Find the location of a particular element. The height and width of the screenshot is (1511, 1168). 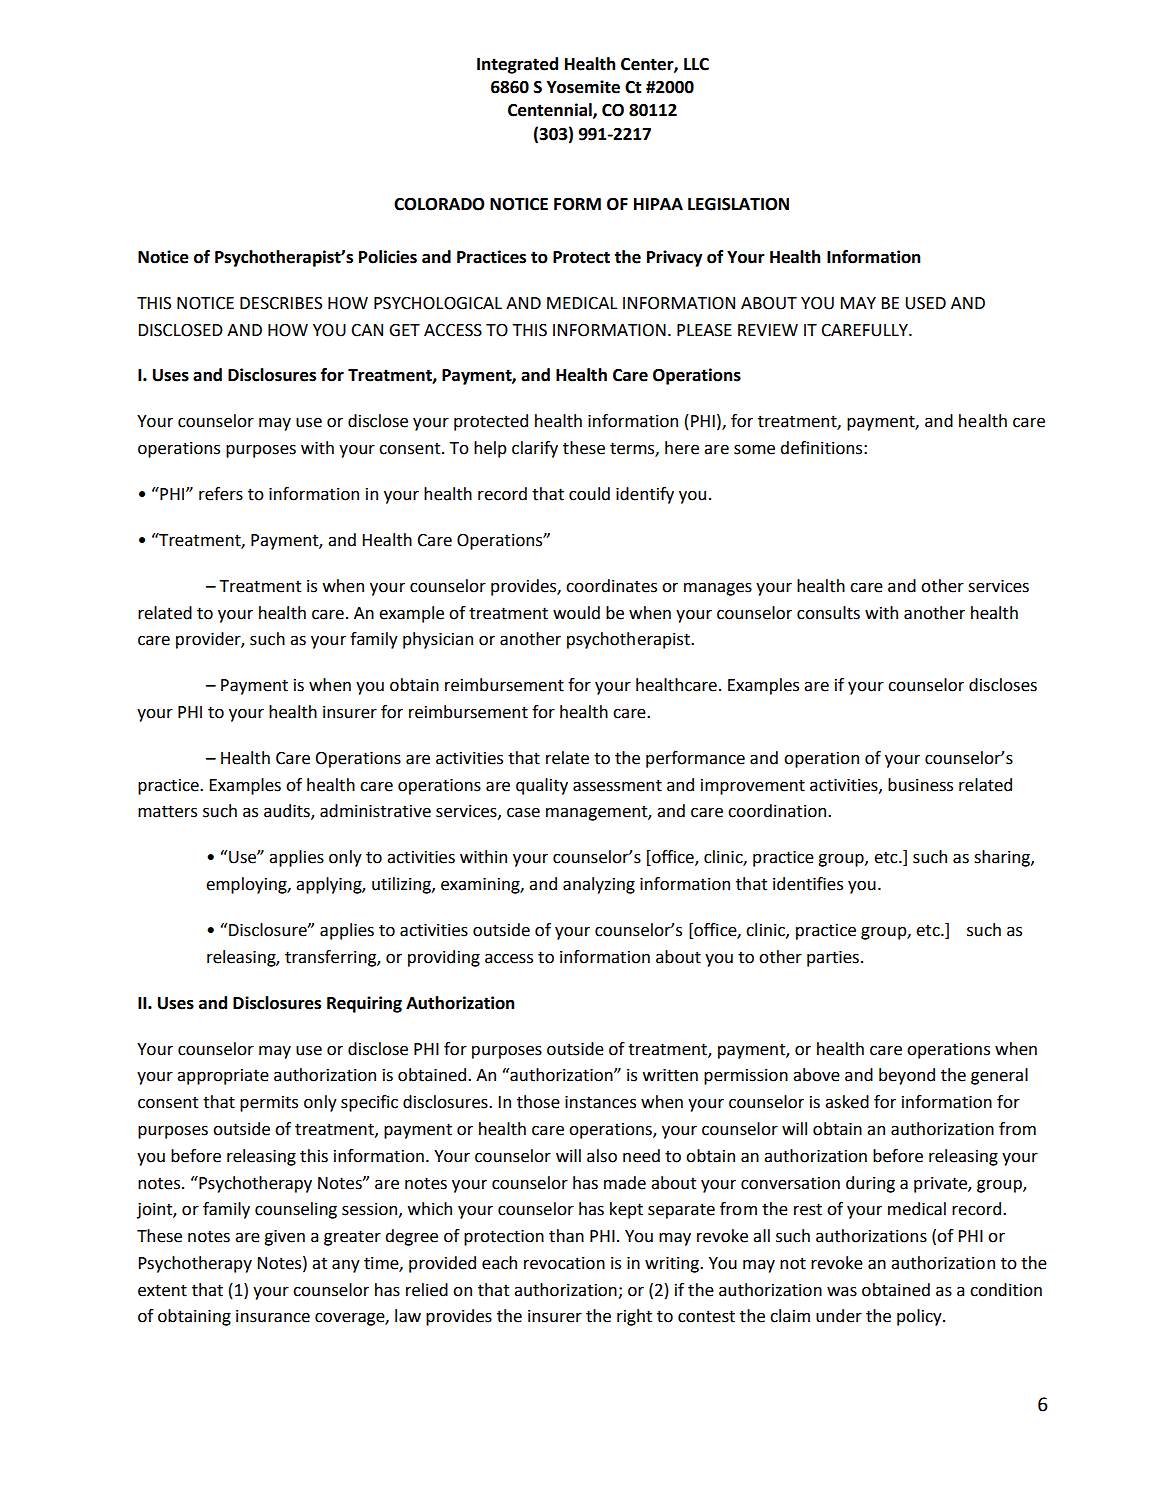

business is located at coordinates (920, 785).
